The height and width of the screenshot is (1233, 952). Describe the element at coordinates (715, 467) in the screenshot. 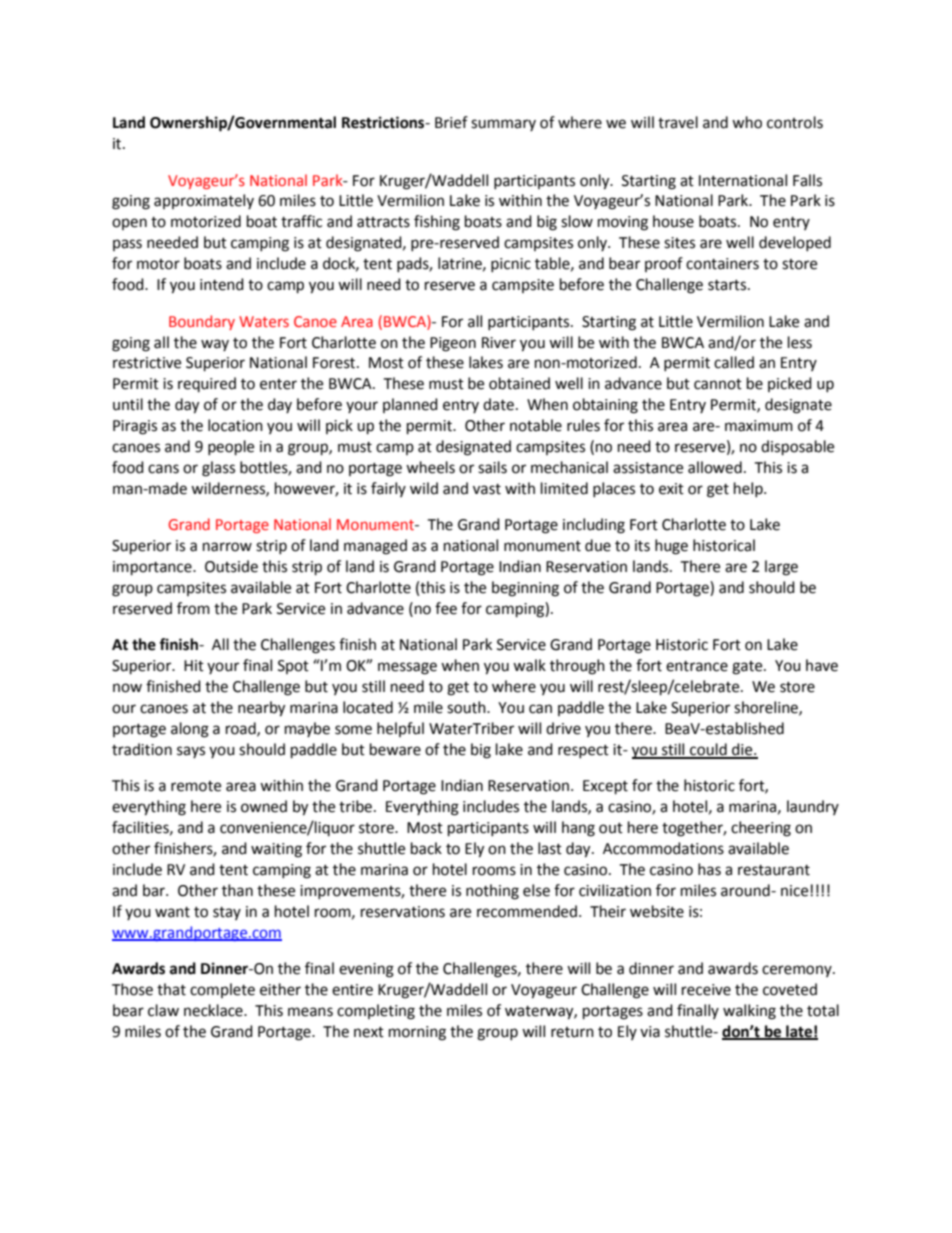

I see `allowed` at that location.
